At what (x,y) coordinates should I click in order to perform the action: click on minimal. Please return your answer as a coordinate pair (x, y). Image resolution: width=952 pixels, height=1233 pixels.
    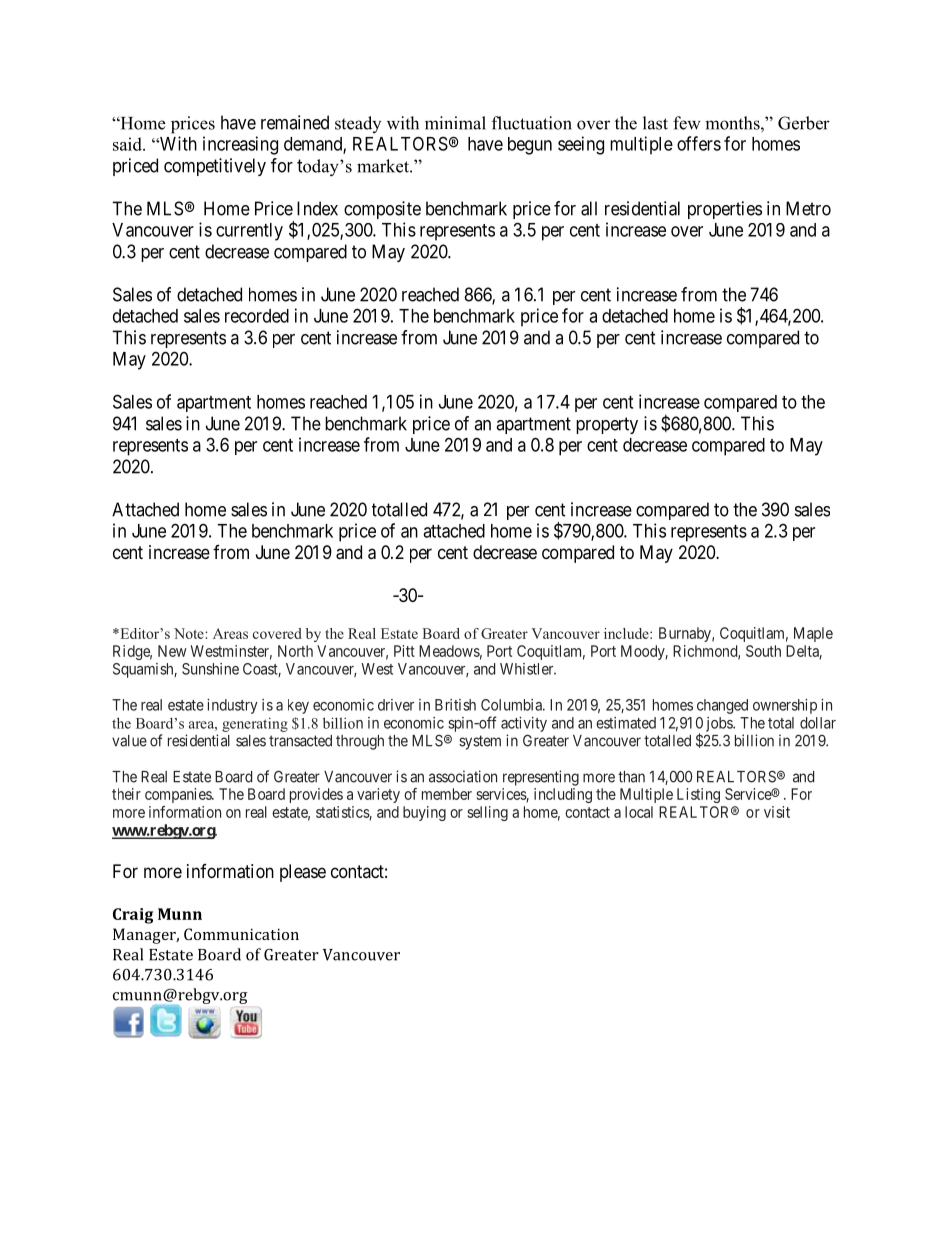
    Looking at the image, I should click on (455, 123).
